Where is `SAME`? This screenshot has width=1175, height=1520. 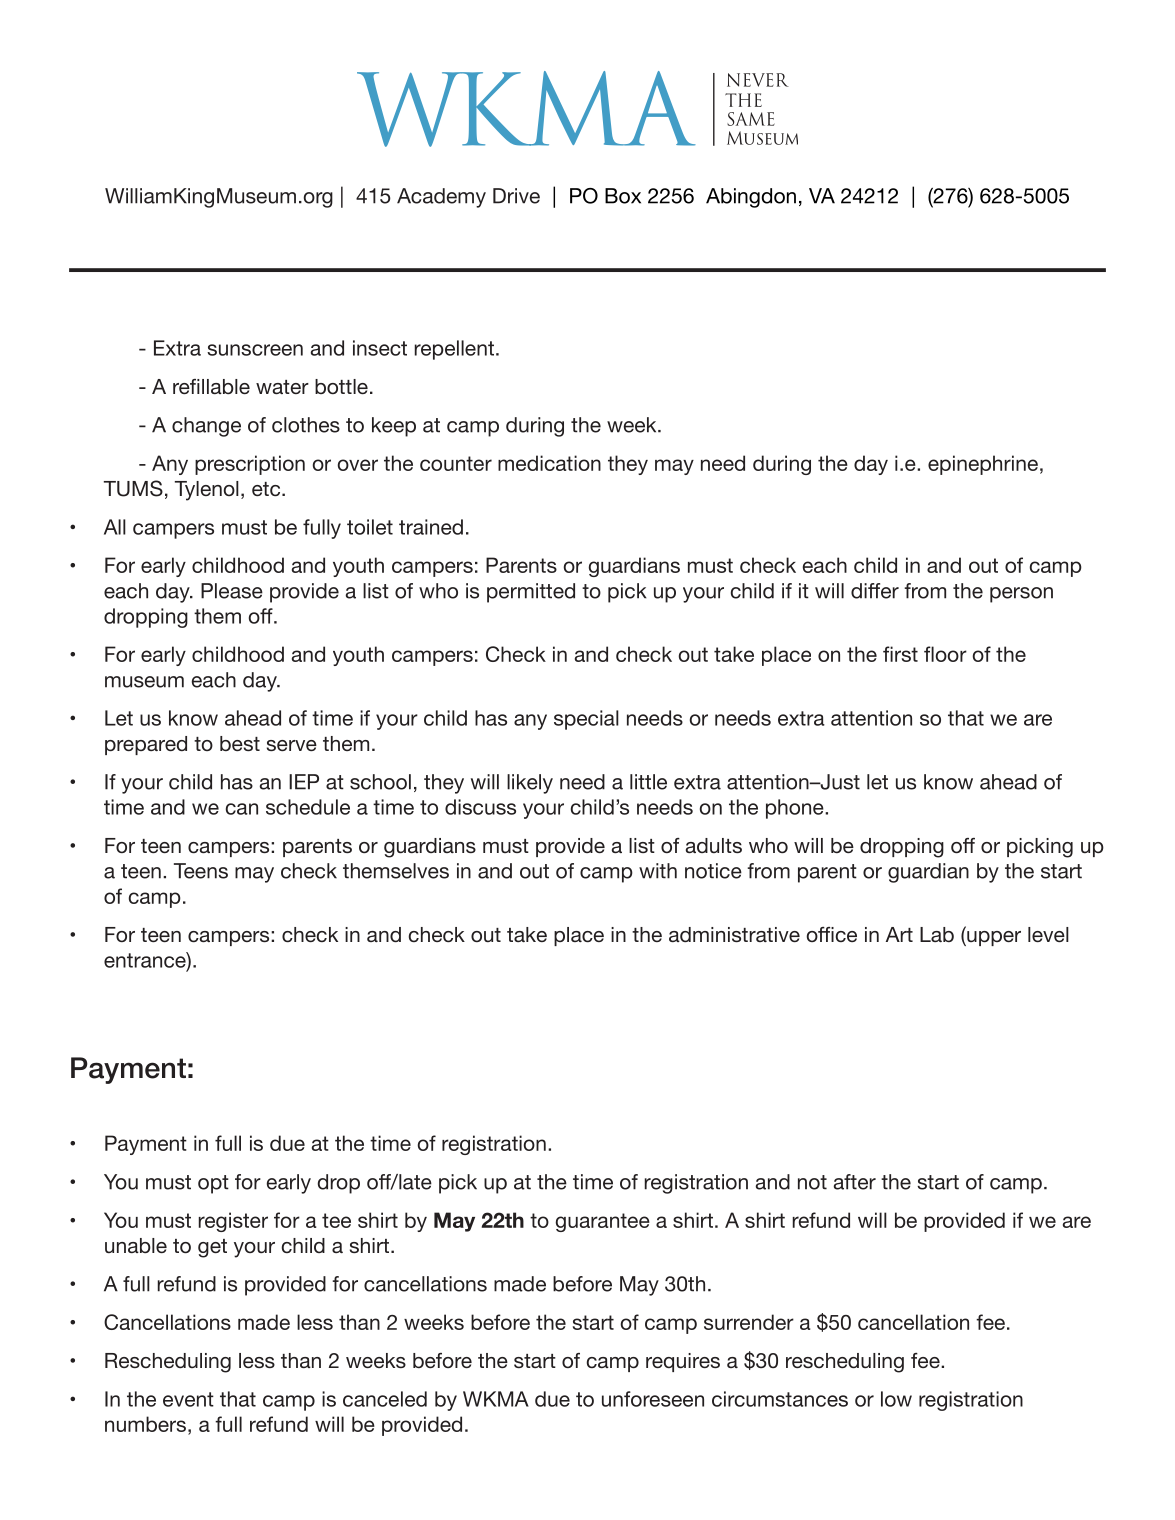 SAME is located at coordinates (751, 119).
